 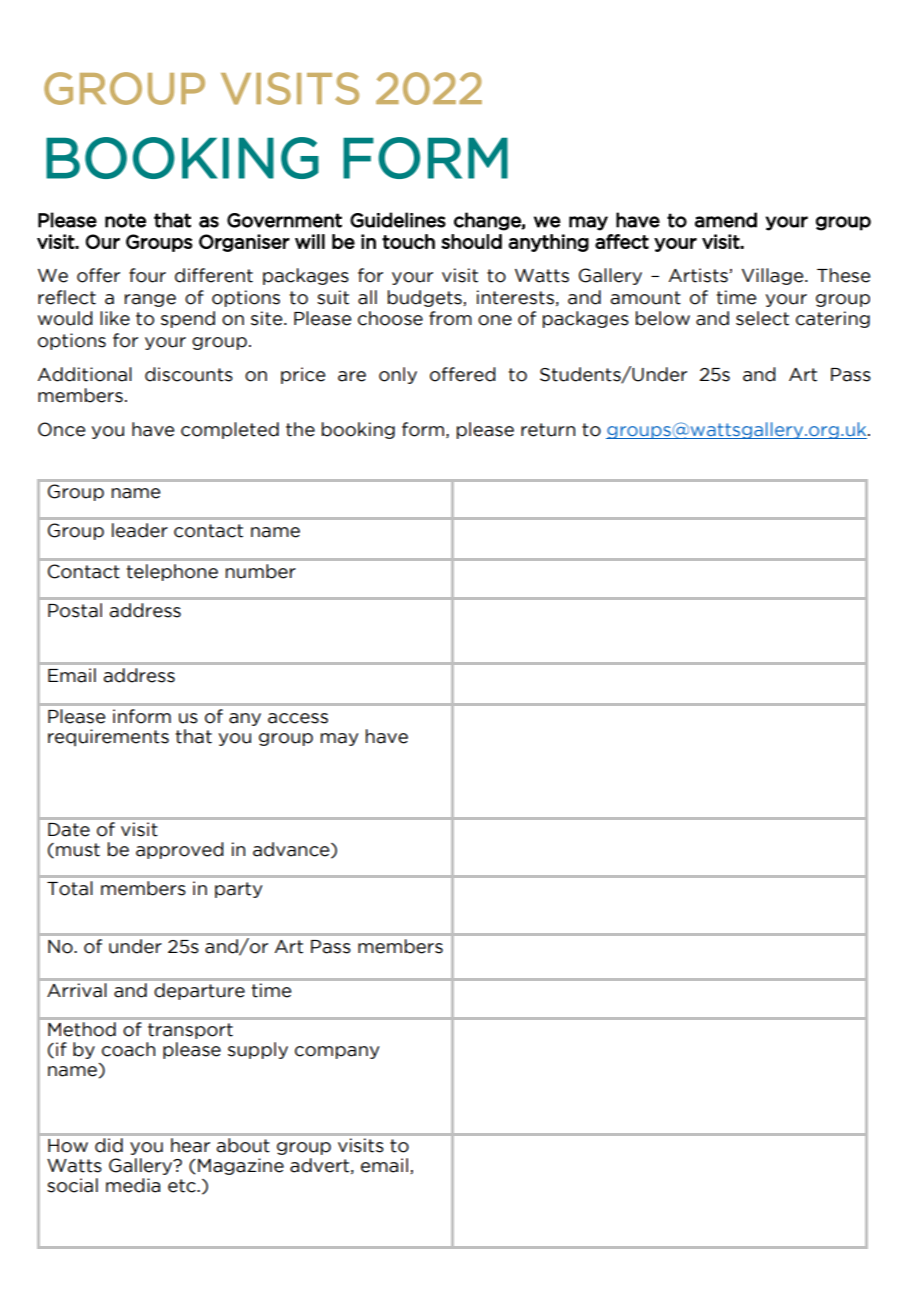 I want to click on hear, so click(x=190, y=1145).
